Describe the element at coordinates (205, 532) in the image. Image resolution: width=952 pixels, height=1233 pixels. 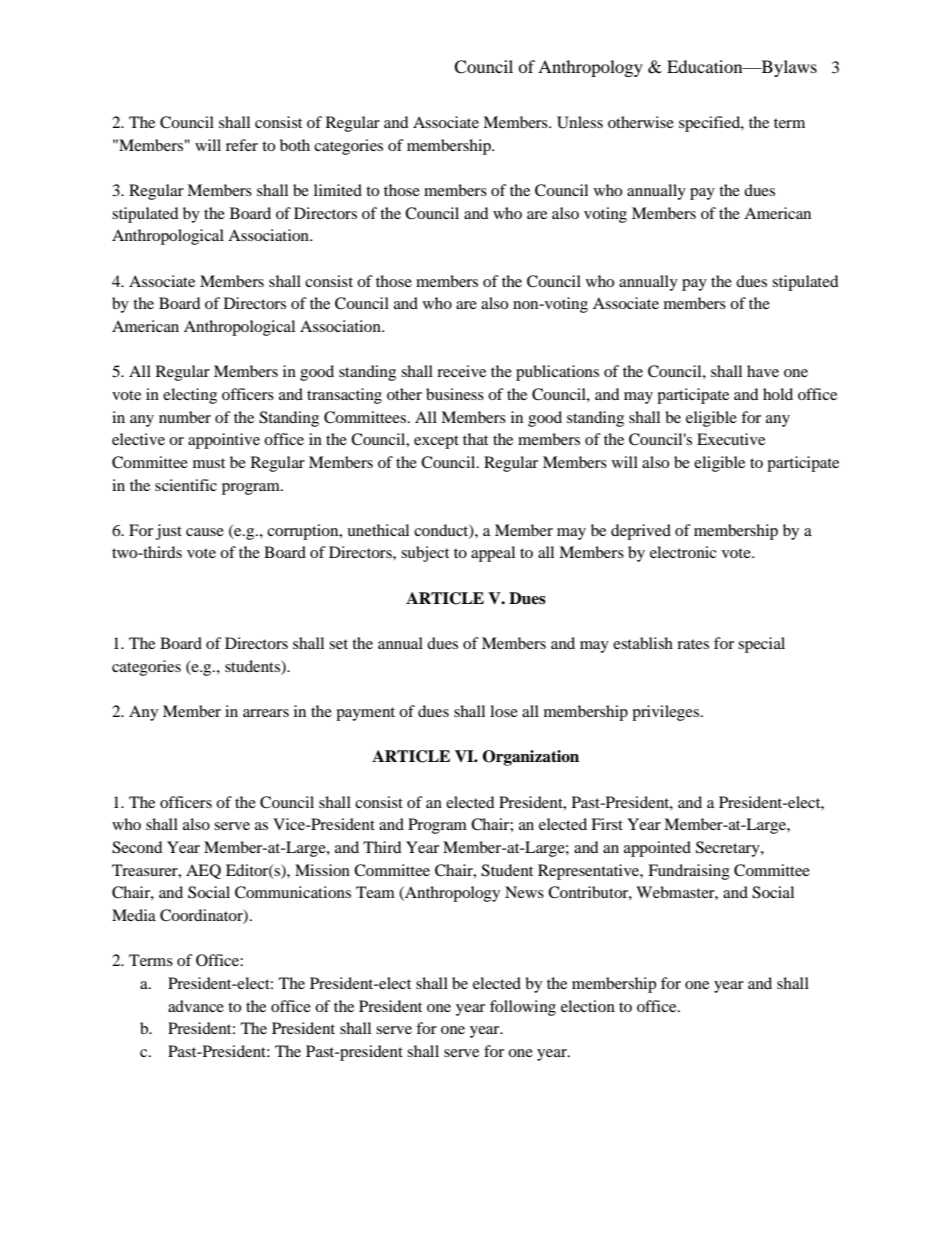
I see `cause` at that location.
